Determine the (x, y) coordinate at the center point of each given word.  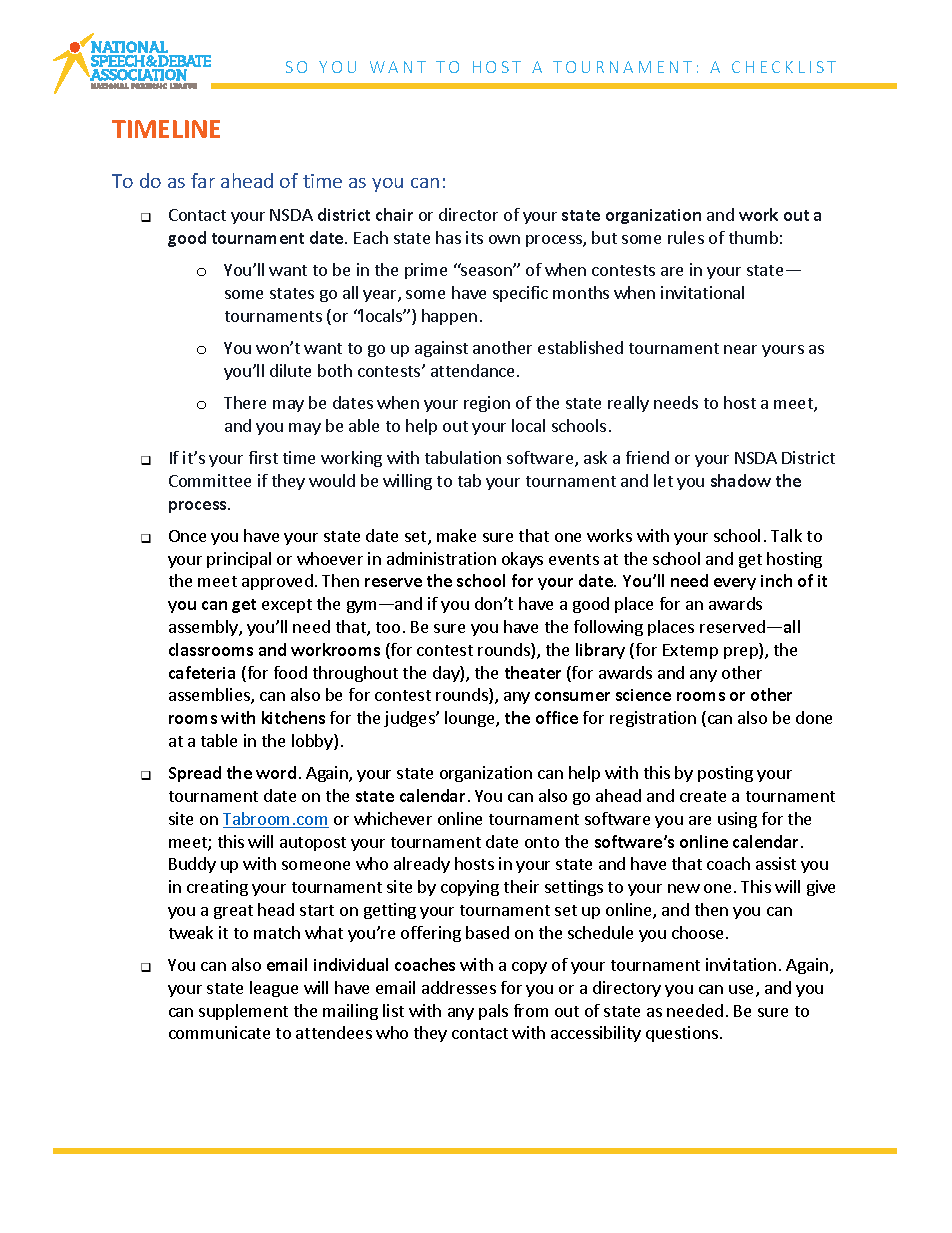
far (203, 180)
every (735, 584)
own (504, 239)
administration (441, 558)
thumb (753, 237)
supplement (243, 1012)
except (287, 606)
